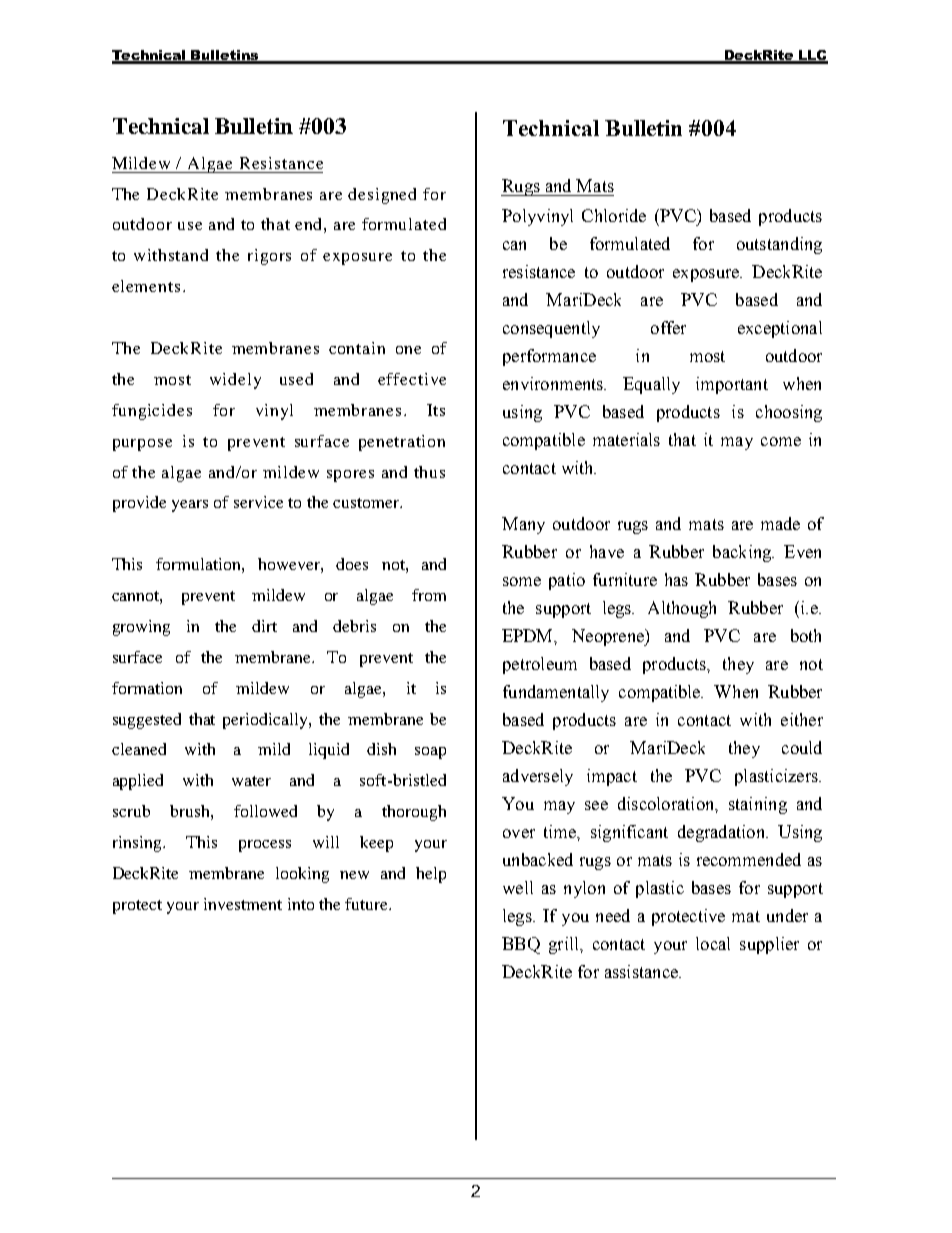 The width and height of the screenshot is (952, 1233). I want to click on EPDM, so click(529, 636).
